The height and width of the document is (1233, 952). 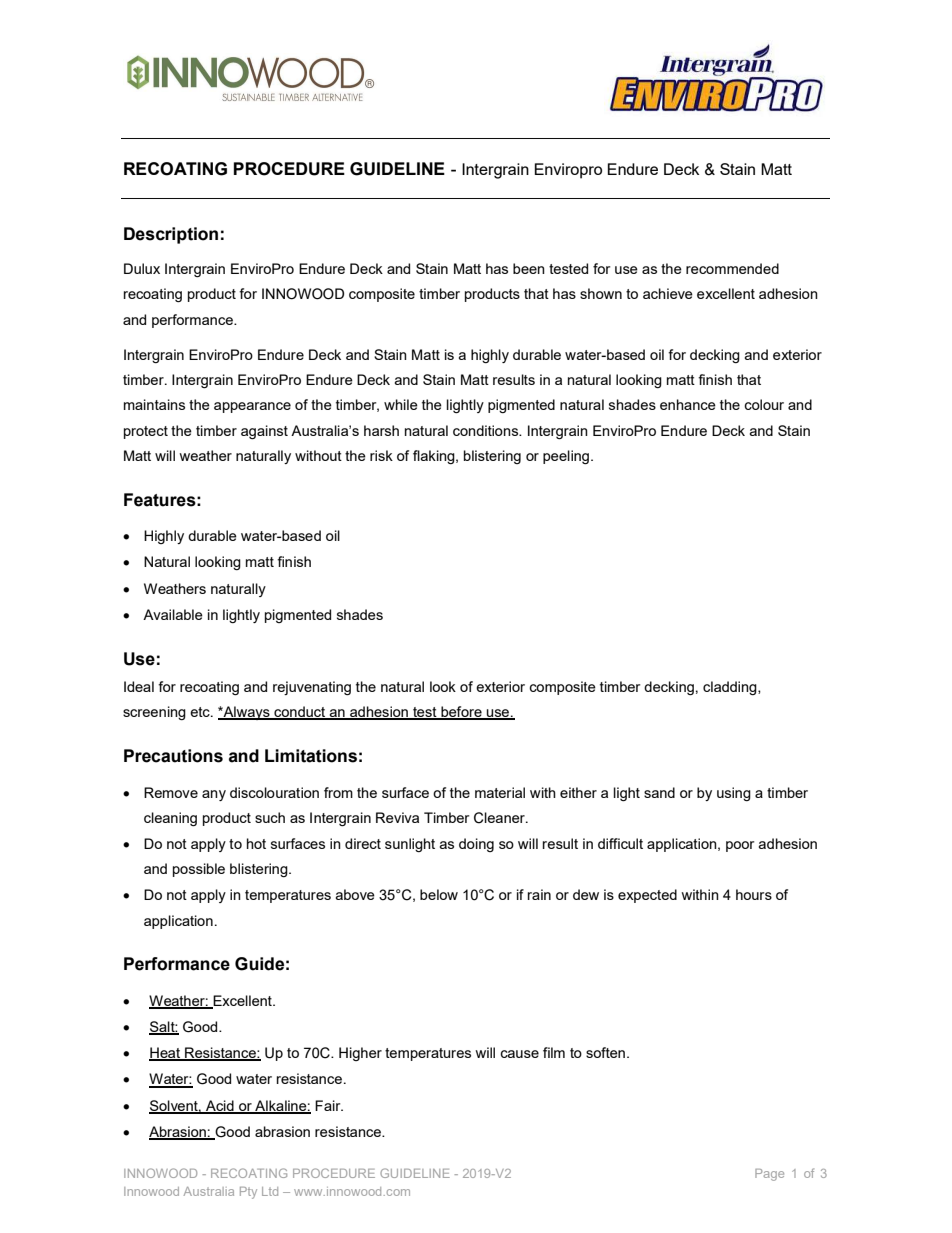 What do you see at coordinates (199, 870) in the document?
I see `possible` at bounding box center [199, 870].
